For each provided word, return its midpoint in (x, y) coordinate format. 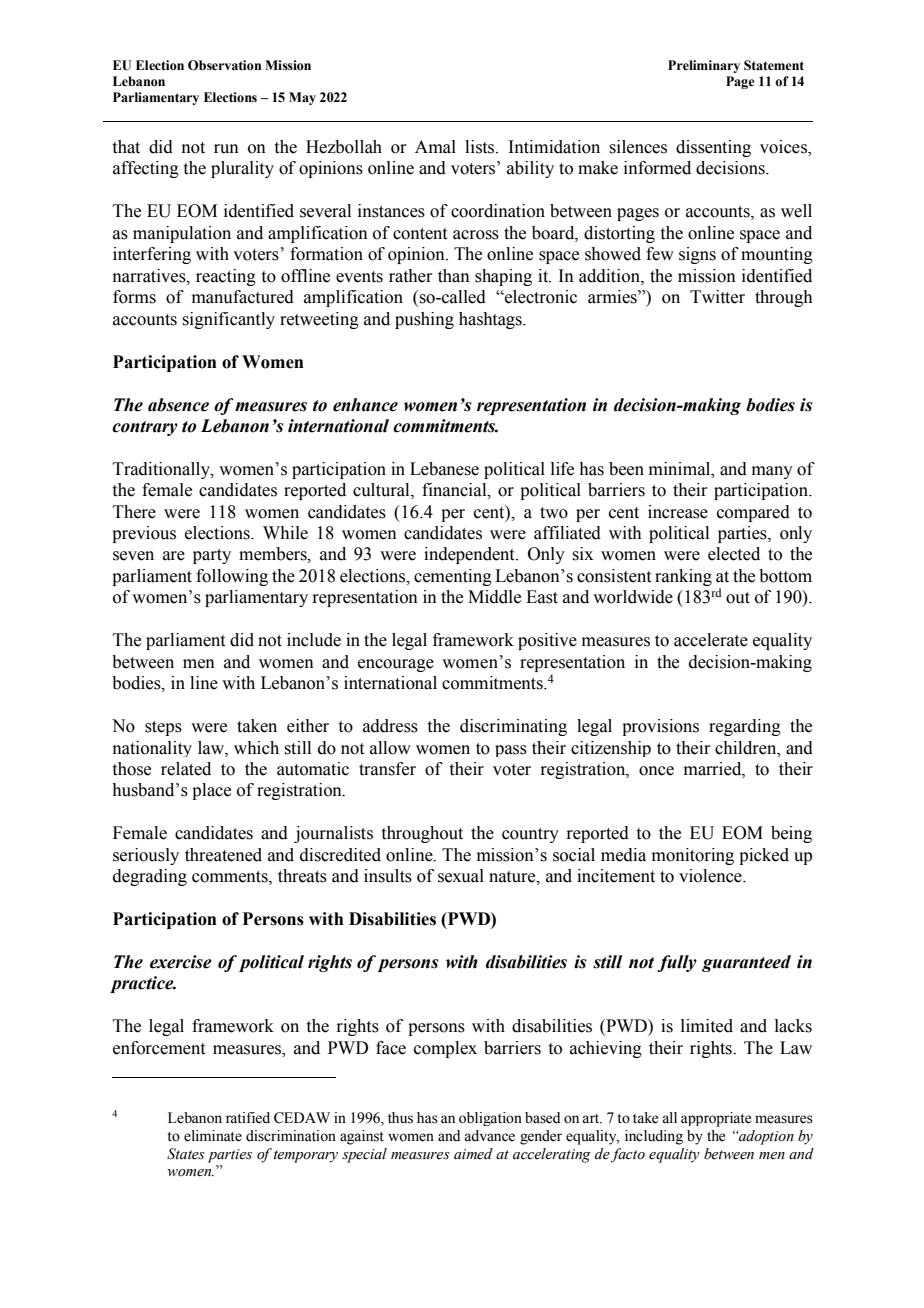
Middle (494, 597)
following (232, 577)
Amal (435, 147)
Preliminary (704, 66)
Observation (225, 65)
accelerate (711, 640)
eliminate (213, 1136)
